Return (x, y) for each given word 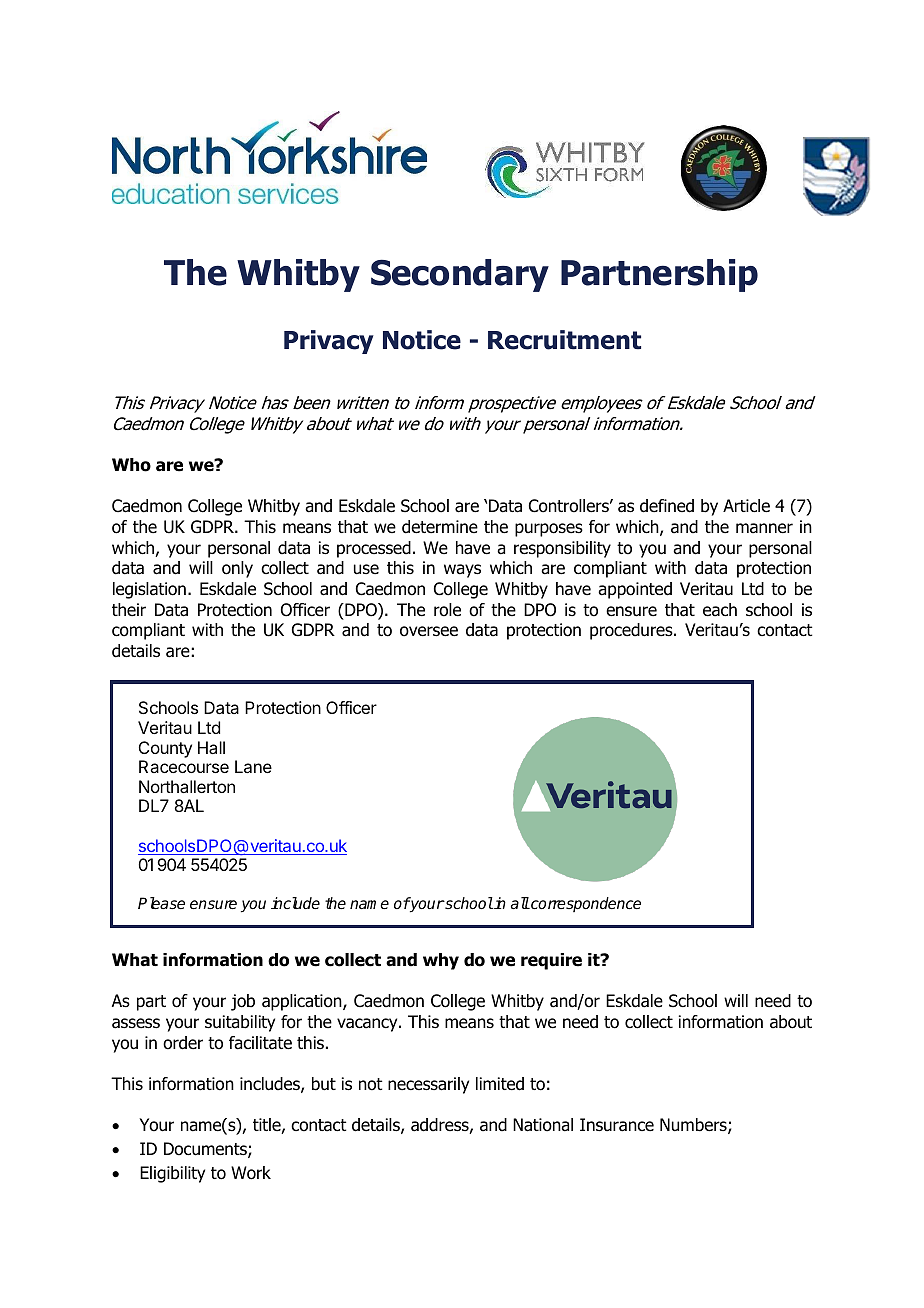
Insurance (617, 1125)
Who (131, 465)
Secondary (460, 275)
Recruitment (564, 340)
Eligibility (172, 1174)
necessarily (428, 1085)
